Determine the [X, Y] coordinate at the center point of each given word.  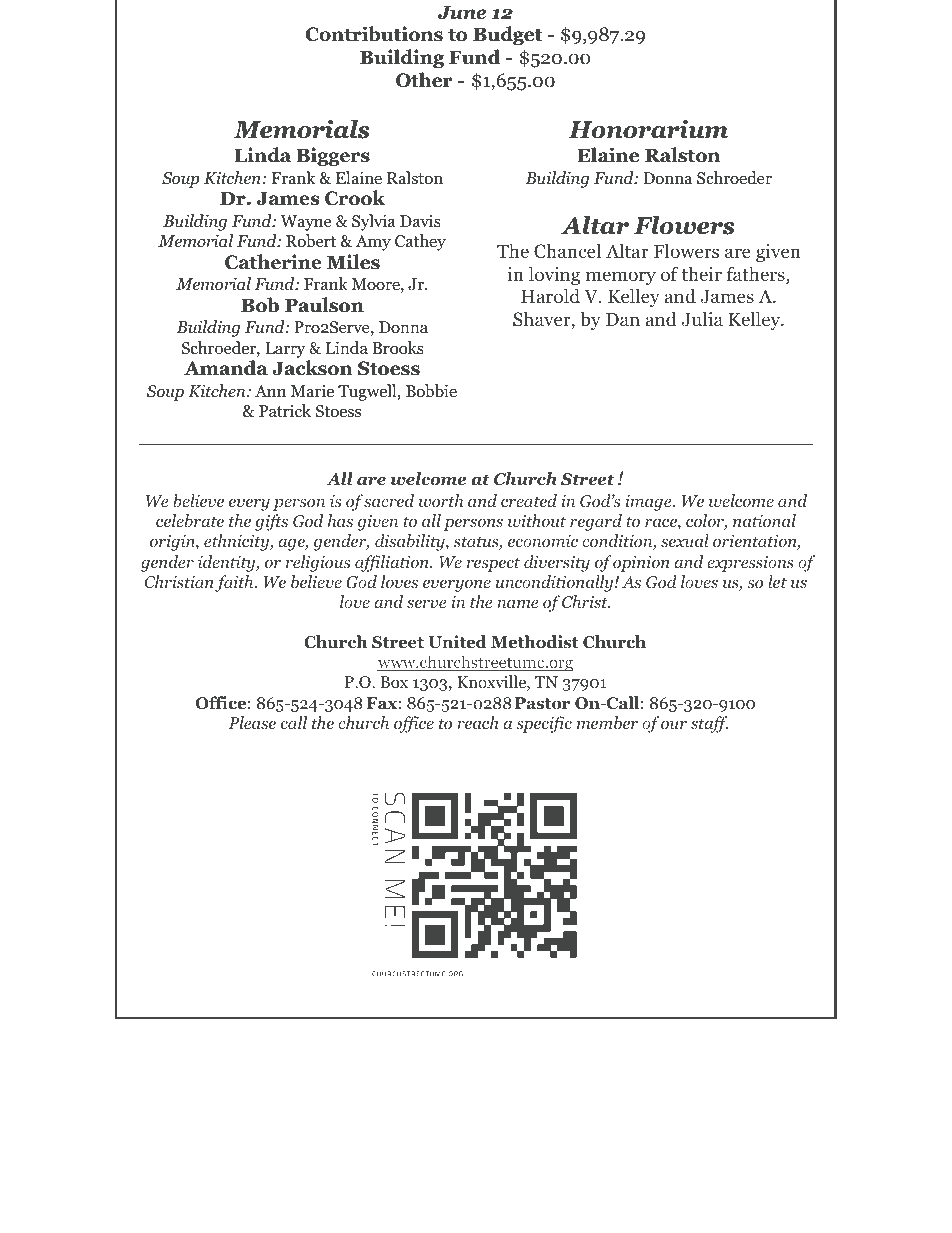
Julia [702, 319]
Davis [420, 220]
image [649, 502]
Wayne [306, 223]
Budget [507, 35]
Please [252, 722]
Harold [550, 296]
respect [493, 564]
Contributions [374, 34]
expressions [750, 564]
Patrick [285, 410]
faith [235, 583]
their [701, 273]
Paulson [324, 305]
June [462, 12]
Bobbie [431, 391]
